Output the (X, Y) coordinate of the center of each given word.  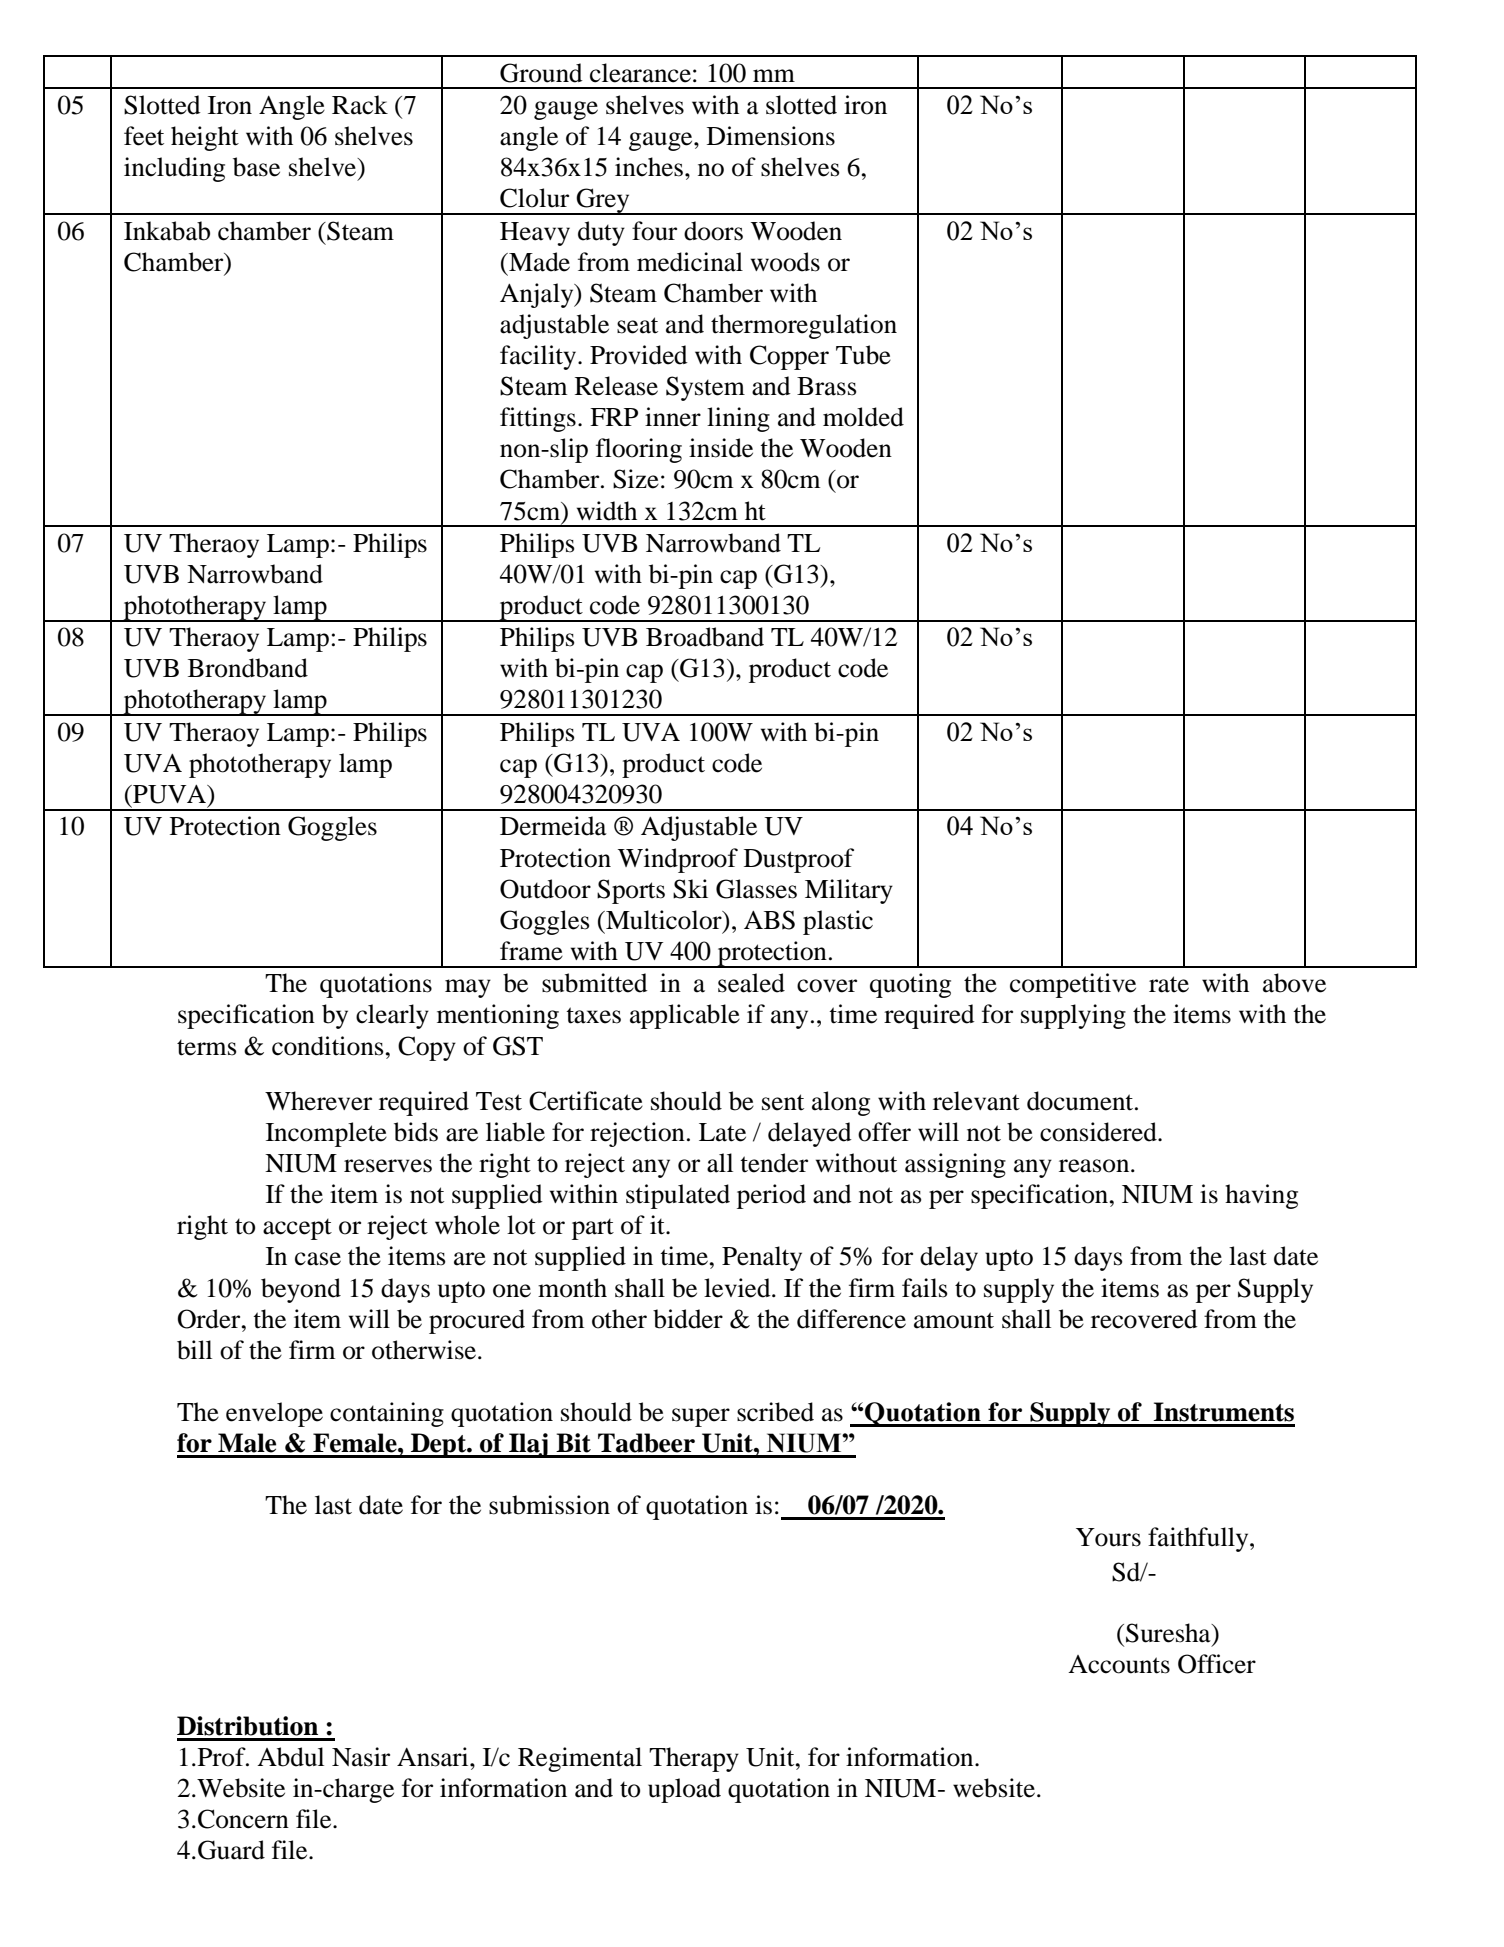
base (256, 167)
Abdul (290, 1757)
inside (721, 448)
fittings (538, 419)
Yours (1108, 1537)
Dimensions (771, 136)
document (1081, 1101)
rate (1169, 984)
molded (863, 417)
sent (783, 1102)
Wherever (318, 1101)
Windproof (678, 860)
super (701, 1417)
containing (387, 1414)
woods (785, 262)
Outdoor (545, 889)
